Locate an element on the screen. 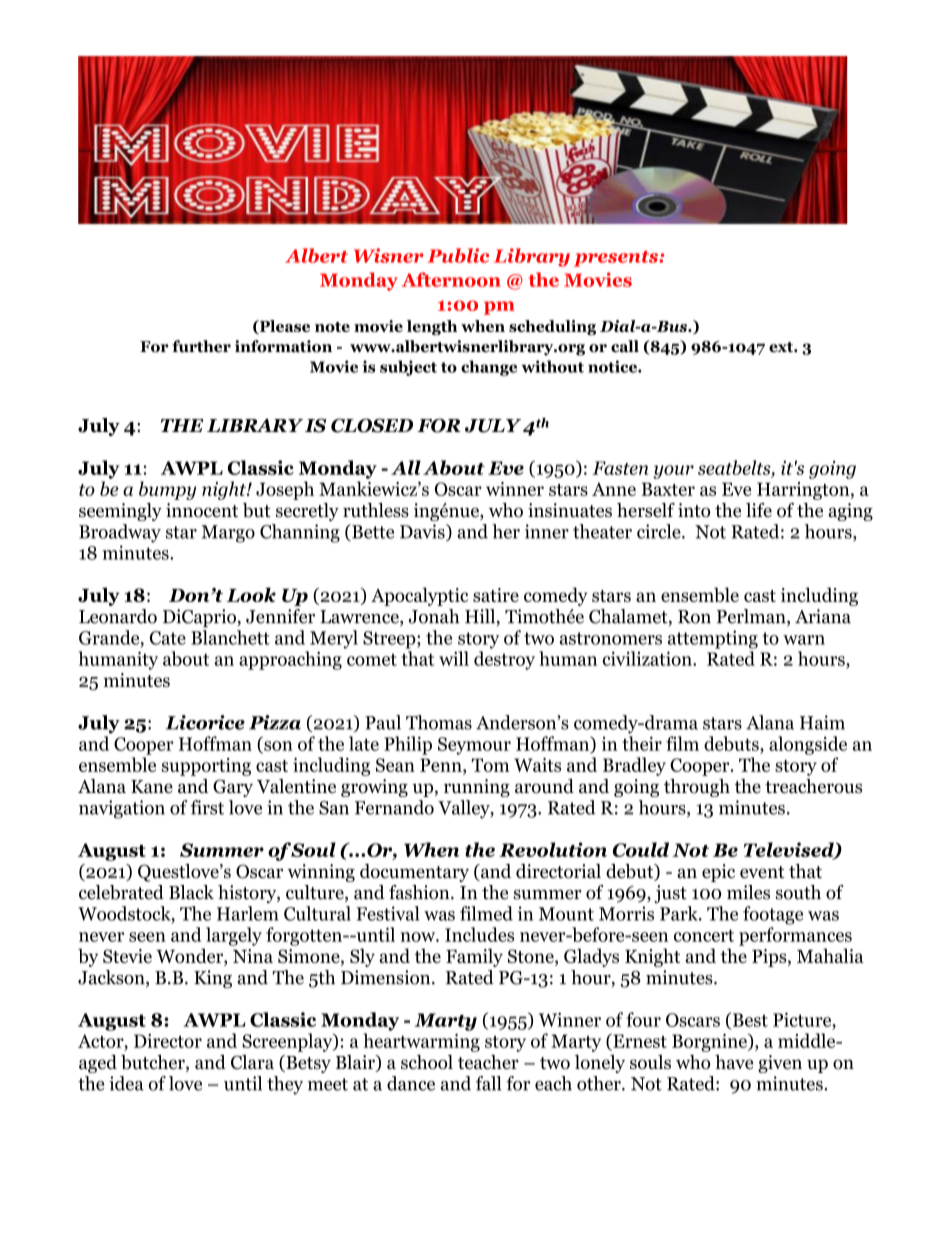  life is located at coordinates (759, 510).
